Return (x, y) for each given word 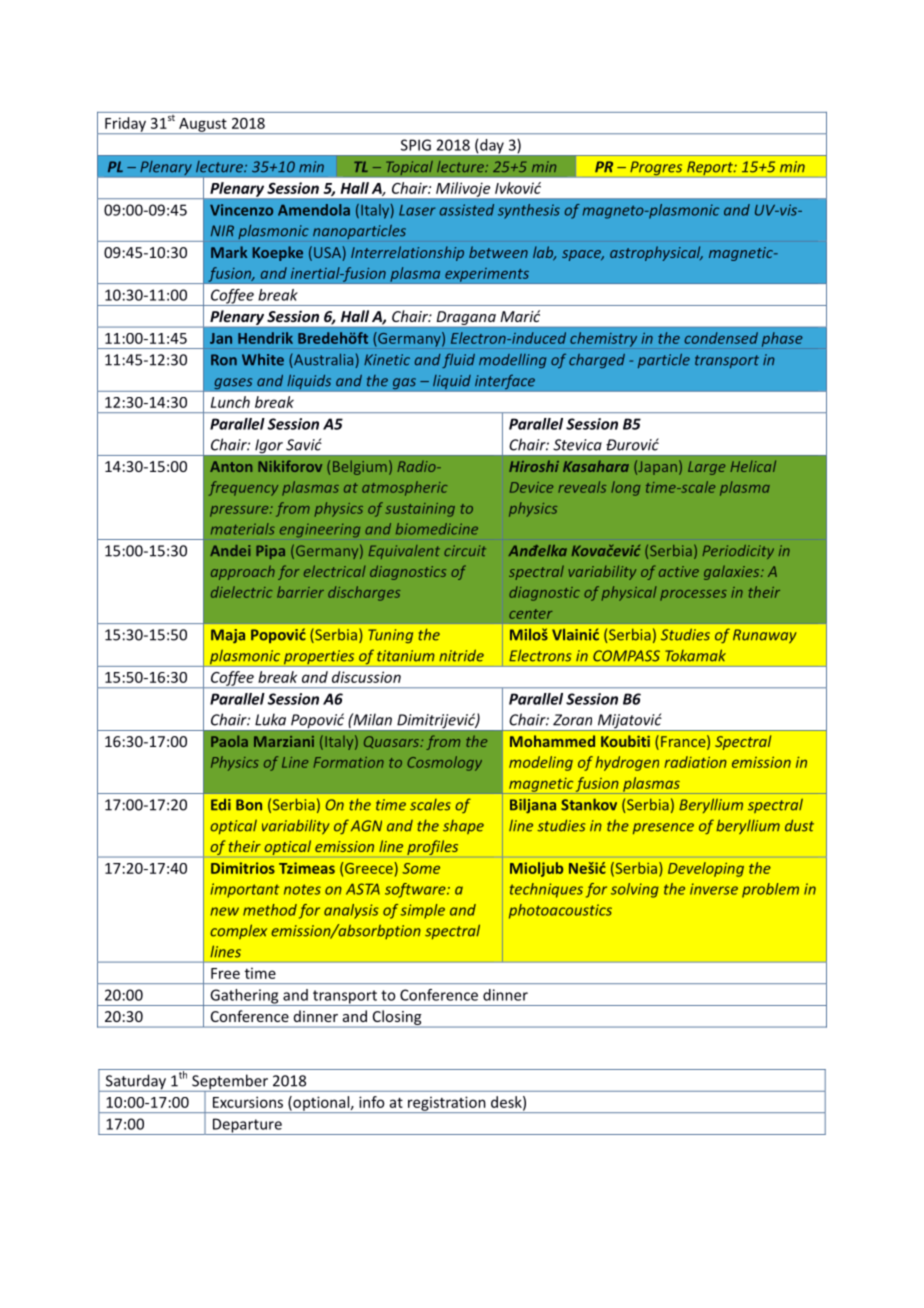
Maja (228, 636)
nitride (461, 656)
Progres (656, 169)
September (230, 1083)
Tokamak (695, 655)
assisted (467, 210)
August (203, 126)
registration (447, 1104)
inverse (714, 889)
